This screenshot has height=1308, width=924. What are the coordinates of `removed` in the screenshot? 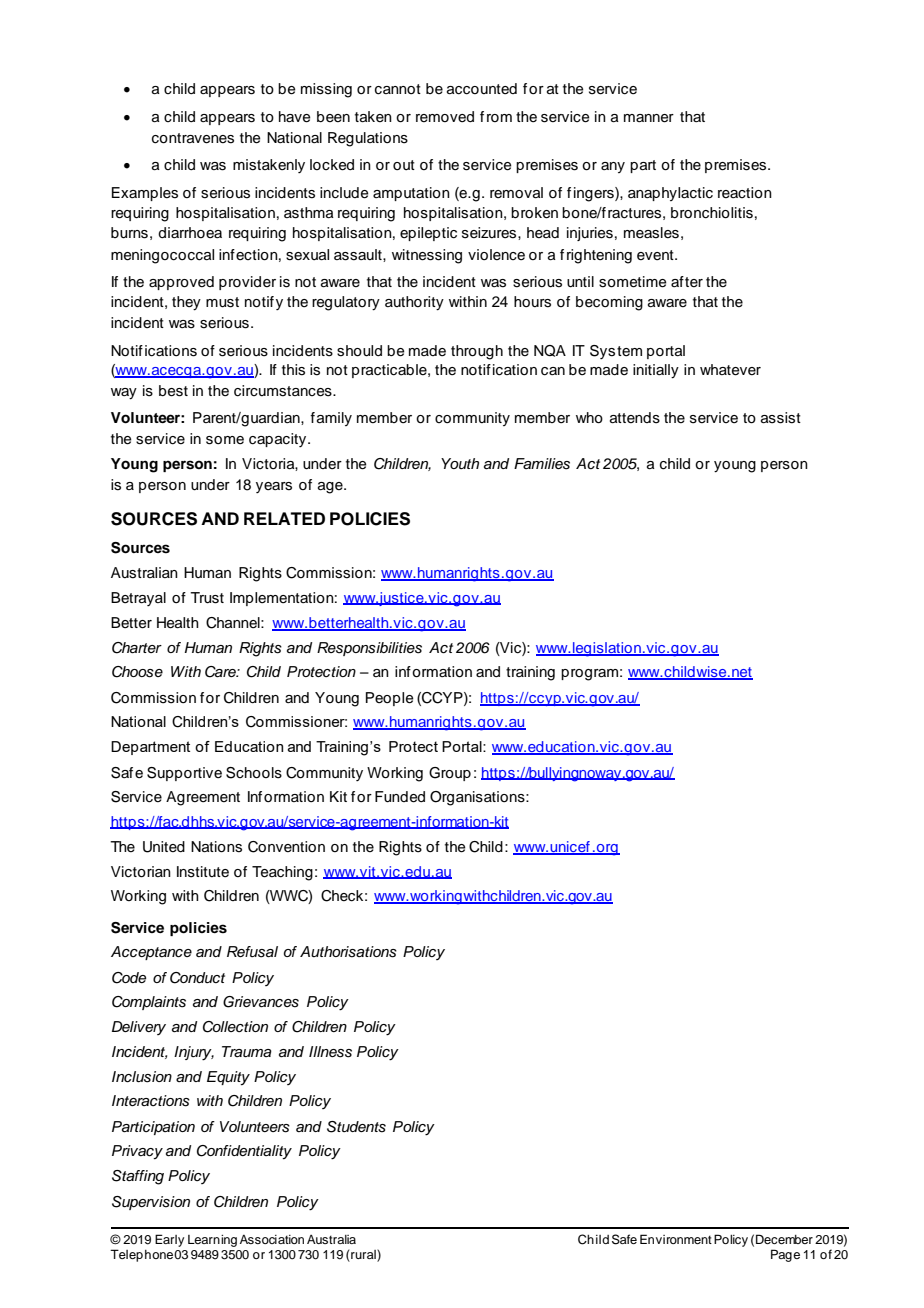 It's located at (445, 117).
